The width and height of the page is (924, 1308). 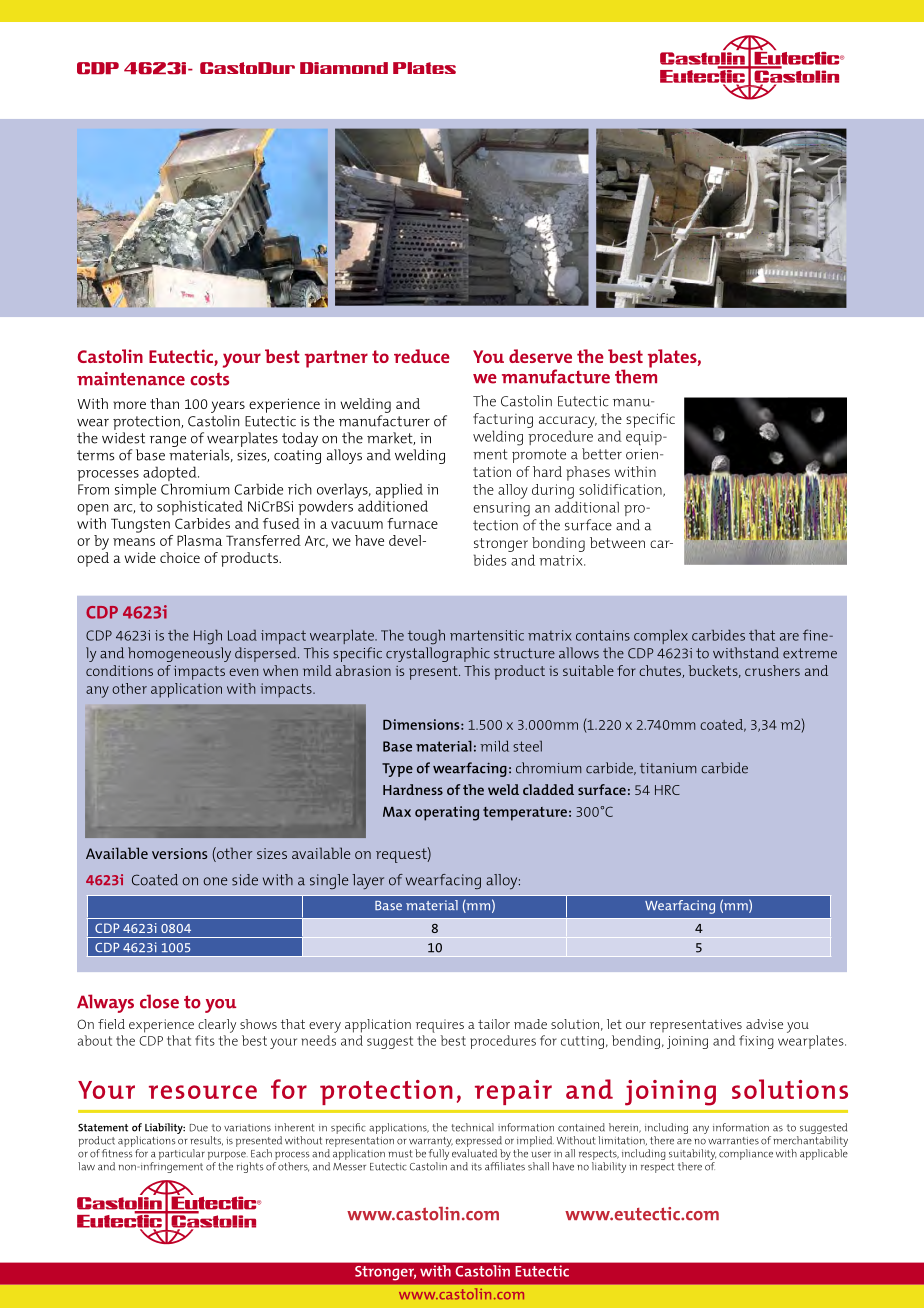 I want to click on Type, so click(x=397, y=770).
